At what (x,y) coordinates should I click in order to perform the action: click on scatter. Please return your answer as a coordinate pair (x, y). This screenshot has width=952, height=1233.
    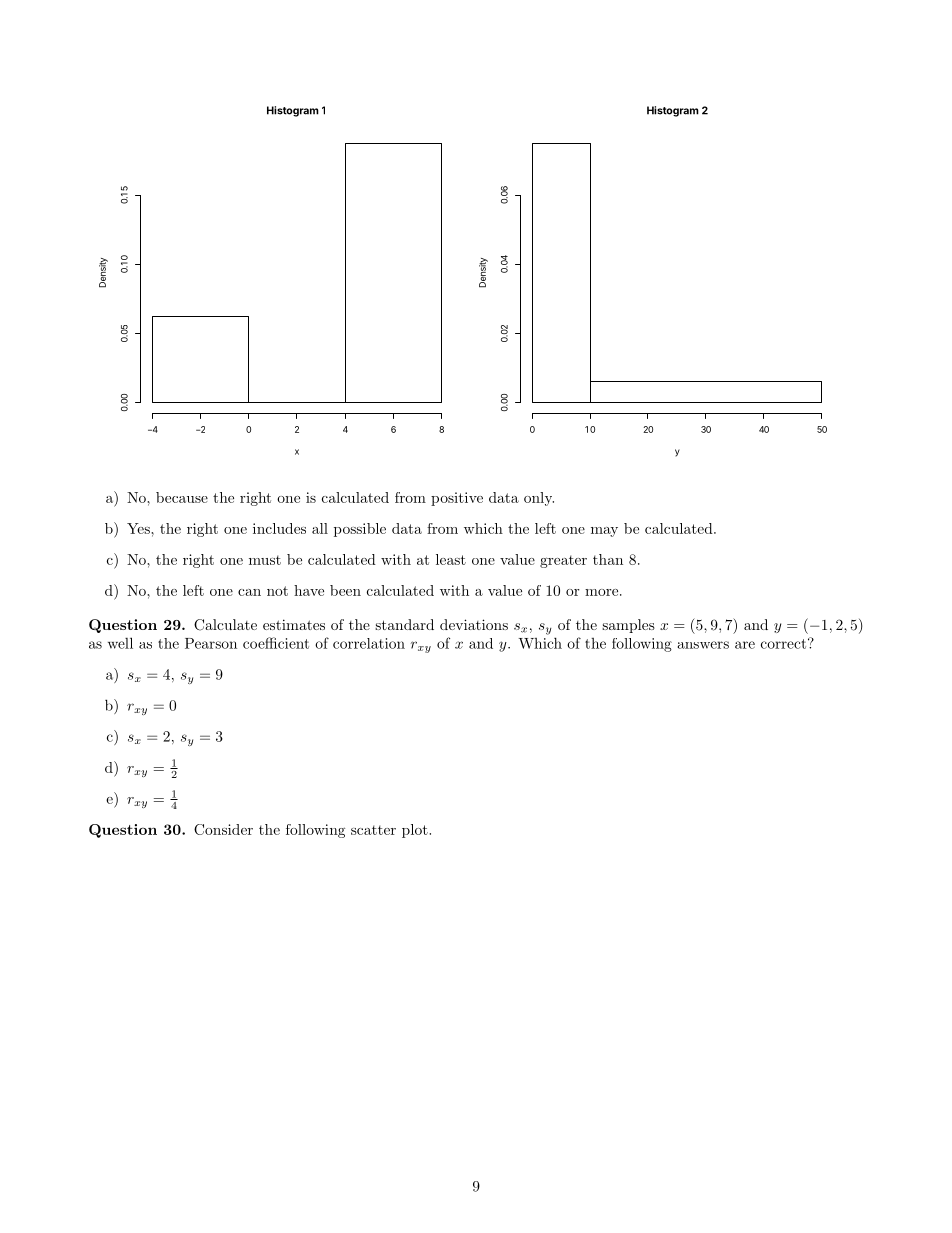
    Looking at the image, I should click on (373, 830).
